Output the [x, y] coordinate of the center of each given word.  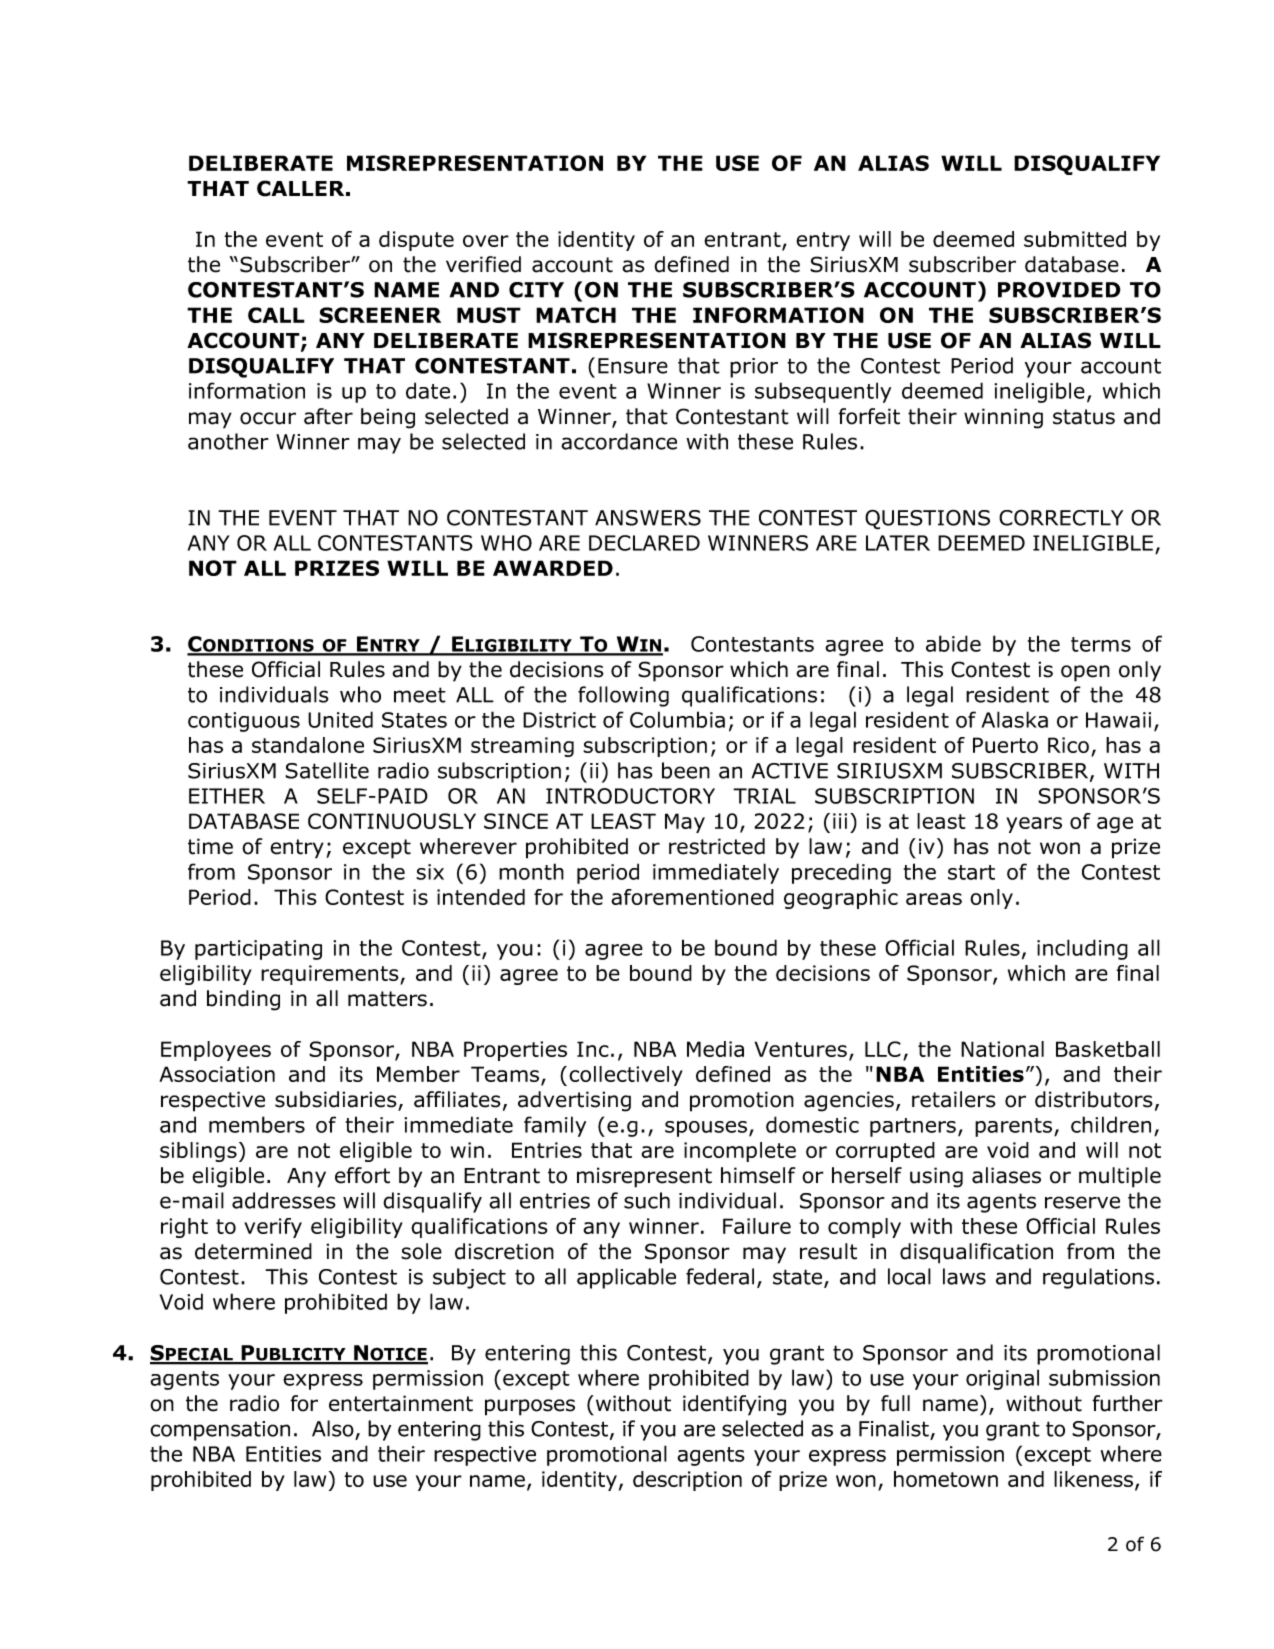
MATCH [576, 315]
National [1002, 1049]
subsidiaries [336, 1099]
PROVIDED [1059, 289]
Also [333, 1428]
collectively [626, 1076]
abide [953, 643]
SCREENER [380, 315]
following [623, 696]
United [340, 719]
